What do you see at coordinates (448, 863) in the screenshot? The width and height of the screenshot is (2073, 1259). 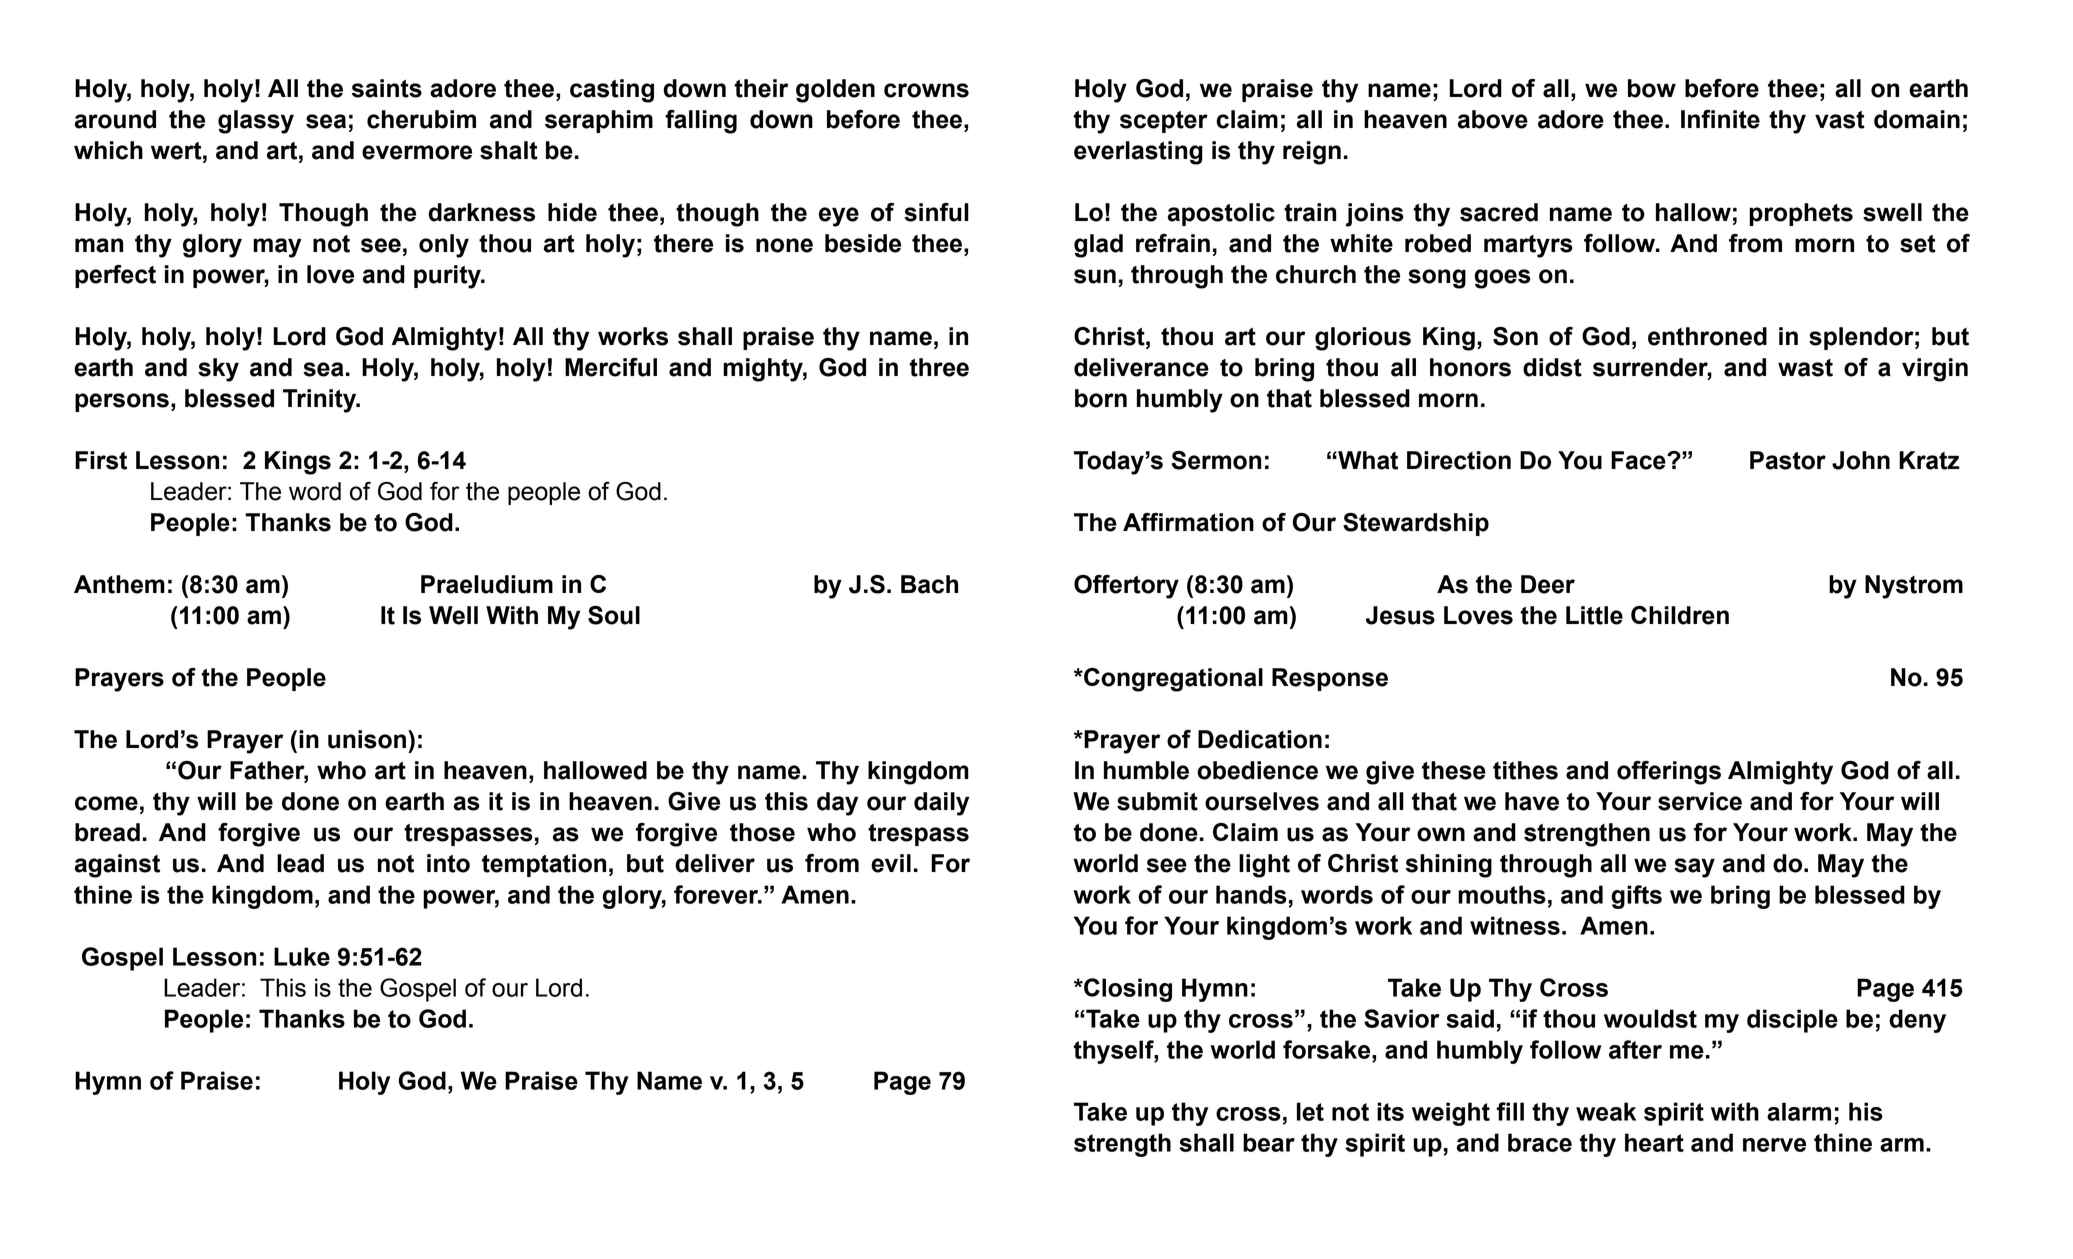 I see `into` at bounding box center [448, 863].
